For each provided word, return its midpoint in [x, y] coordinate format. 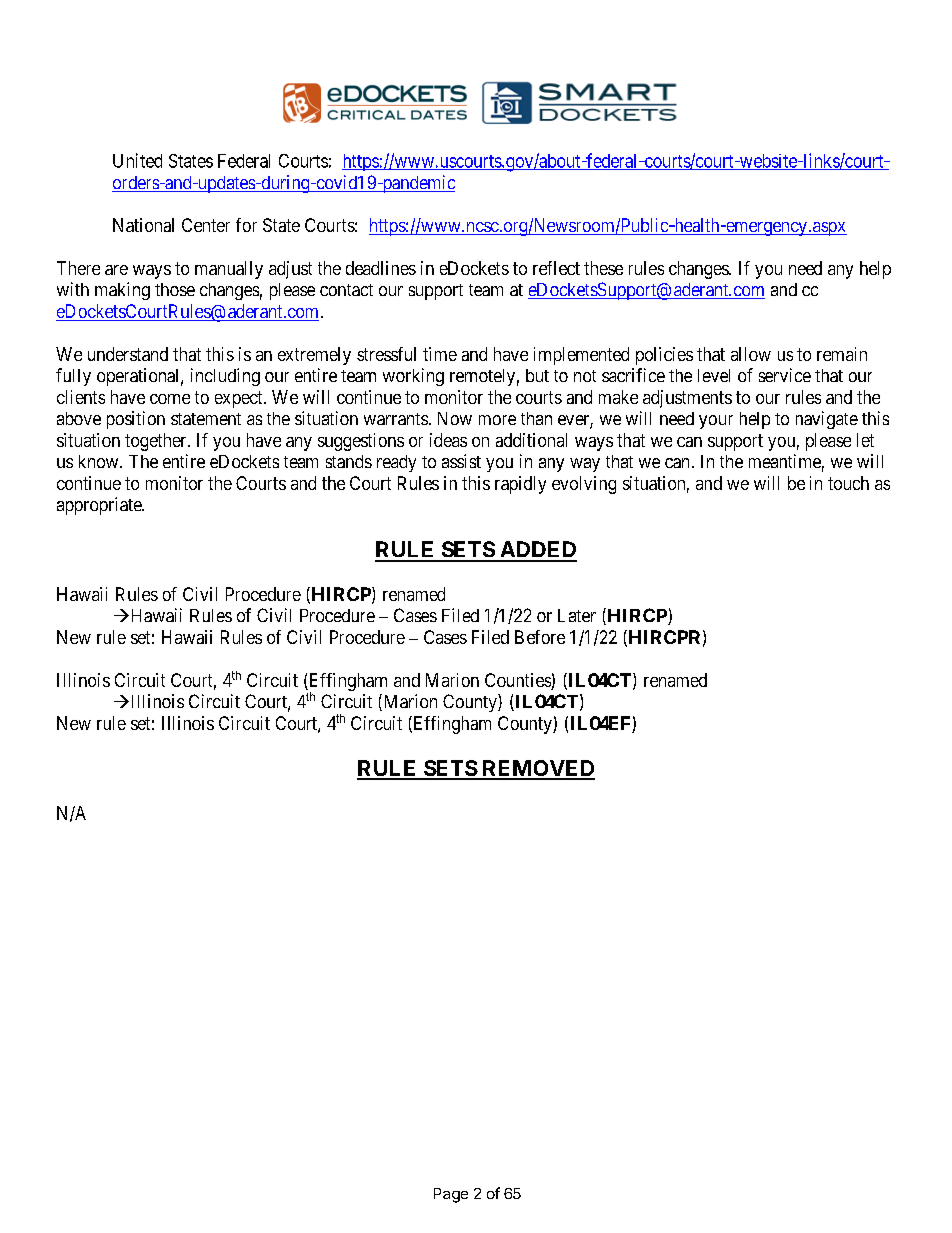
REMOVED [537, 769]
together [157, 442]
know [100, 461]
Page [451, 1195]
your [716, 422]
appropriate [100, 506]
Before [540, 637]
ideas [448, 440]
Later [577, 615]
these [603, 268]
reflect [556, 268]
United [137, 160]
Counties [518, 681]
